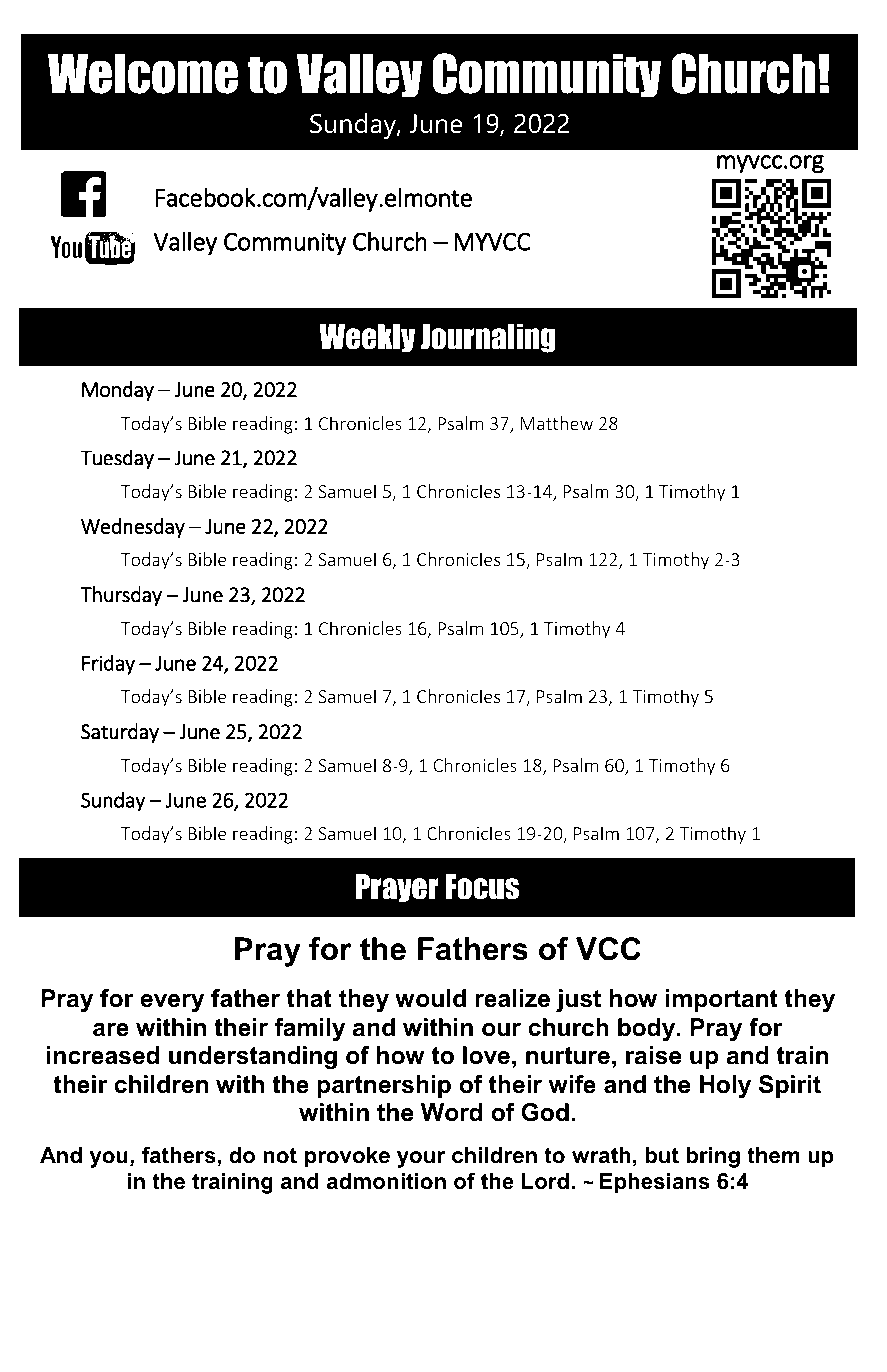 The height and width of the screenshot is (1372, 887). Describe the element at coordinates (488, 338) in the screenshot. I see `Journaling` at that location.
